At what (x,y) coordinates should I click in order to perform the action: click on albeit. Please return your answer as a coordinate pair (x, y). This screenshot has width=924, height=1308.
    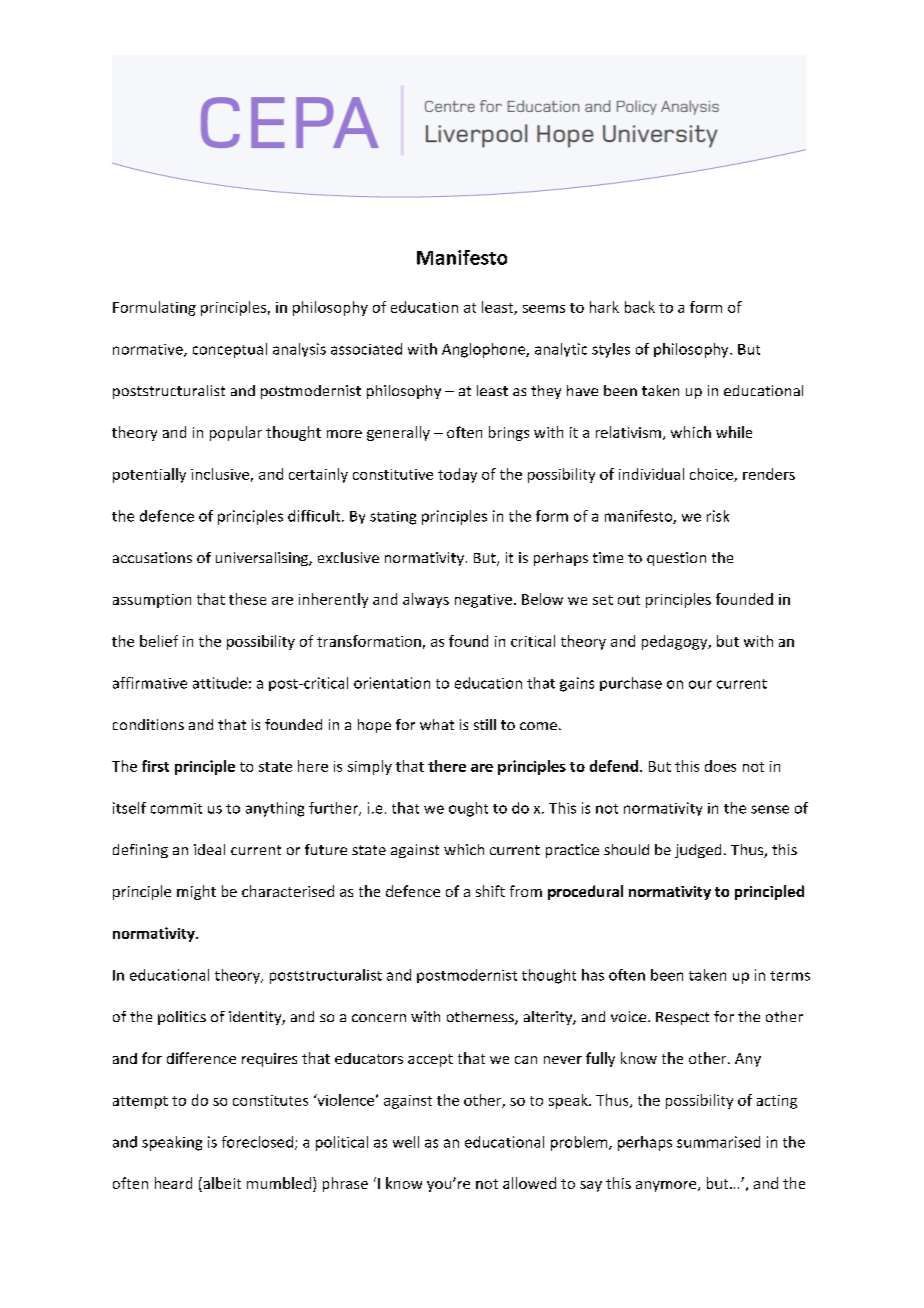
    Looking at the image, I should click on (221, 1184).
